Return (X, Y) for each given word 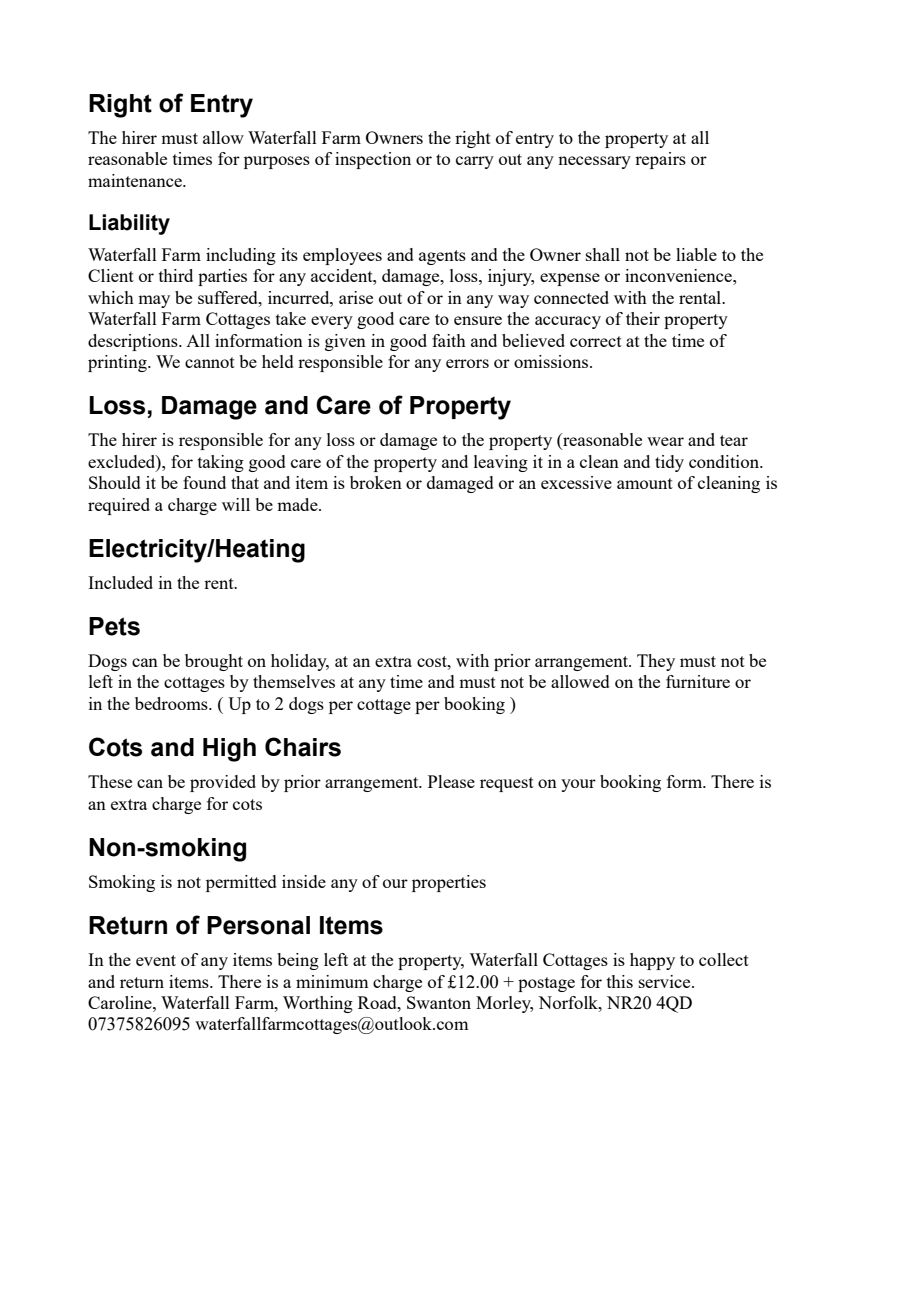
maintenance (136, 180)
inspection (373, 160)
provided (223, 783)
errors (467, 363)
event (156, 960)
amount (645, 483)
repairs (660, 160)
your (578, 785)
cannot (210, 362)
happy (652, 961)
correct (596, 341)
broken (376, 482)
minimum (332, 981)
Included (120, 582)
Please (451, 781)
